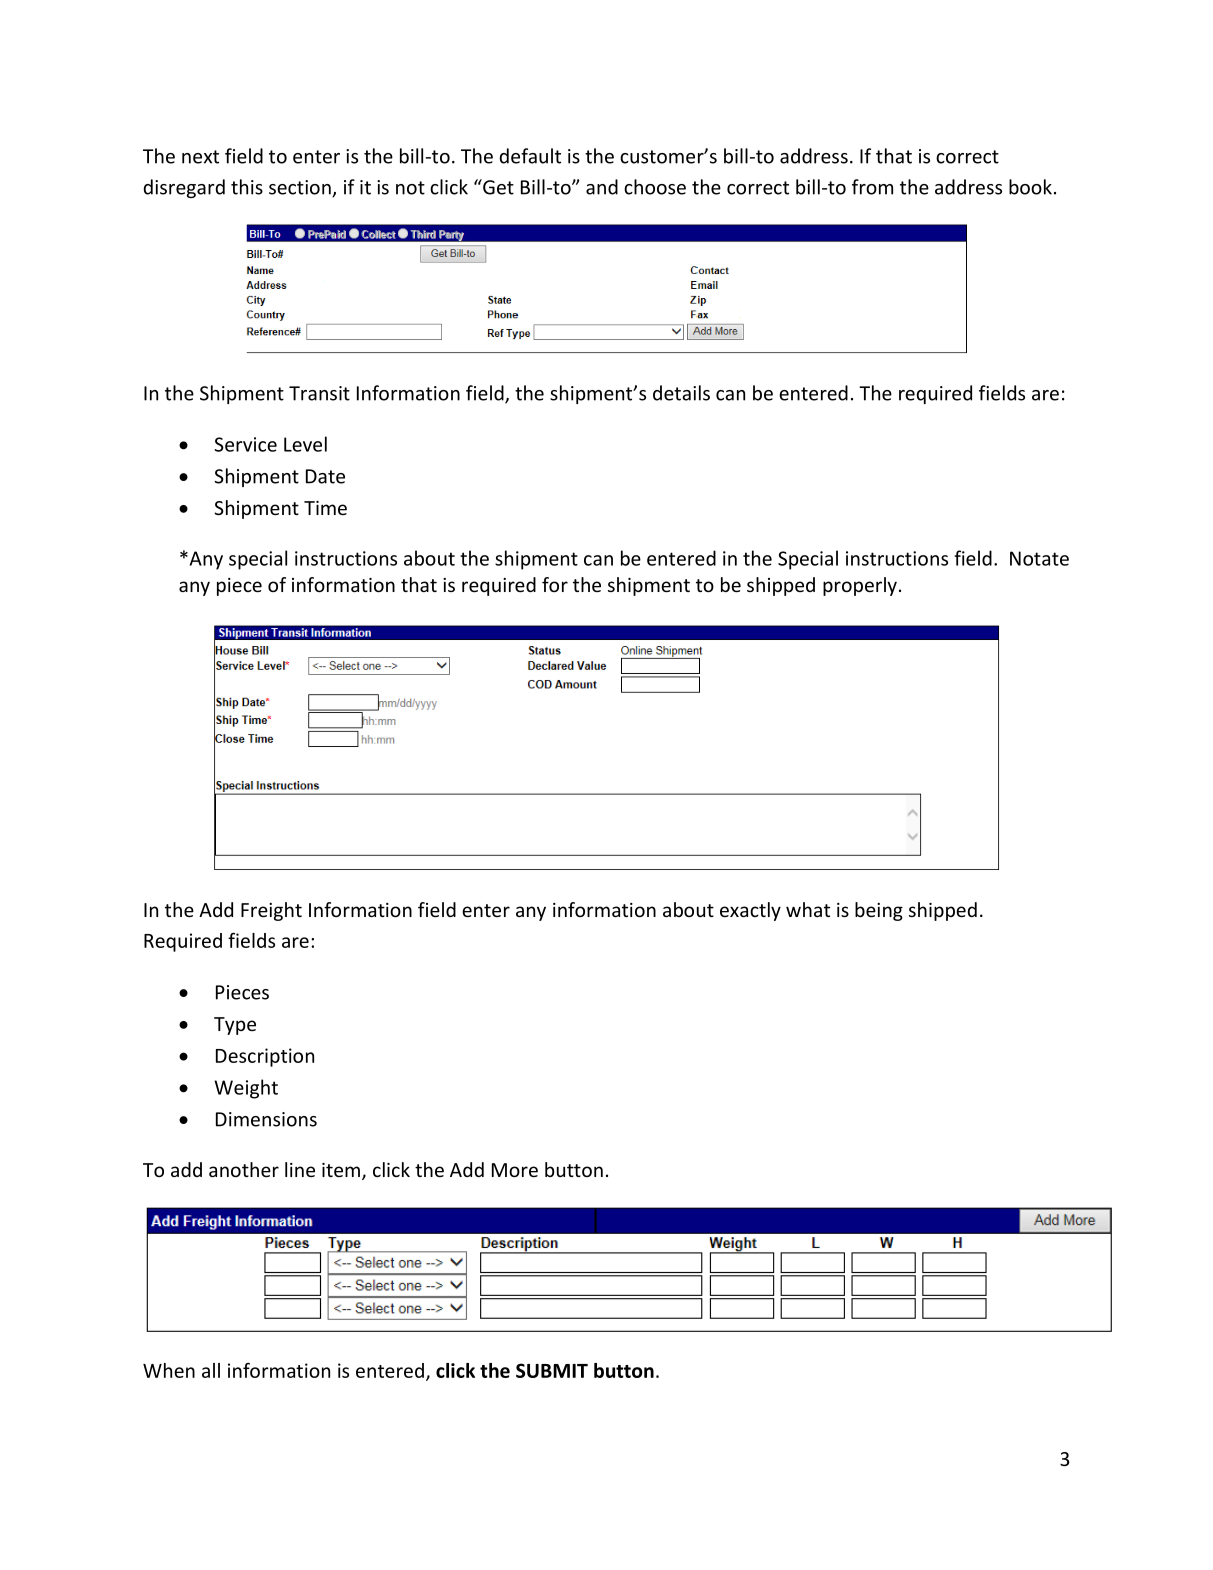 The image size is (1213, 1570). Describe the element at coordinates (872, 187) in the screenshot. I see `from` at that location.
